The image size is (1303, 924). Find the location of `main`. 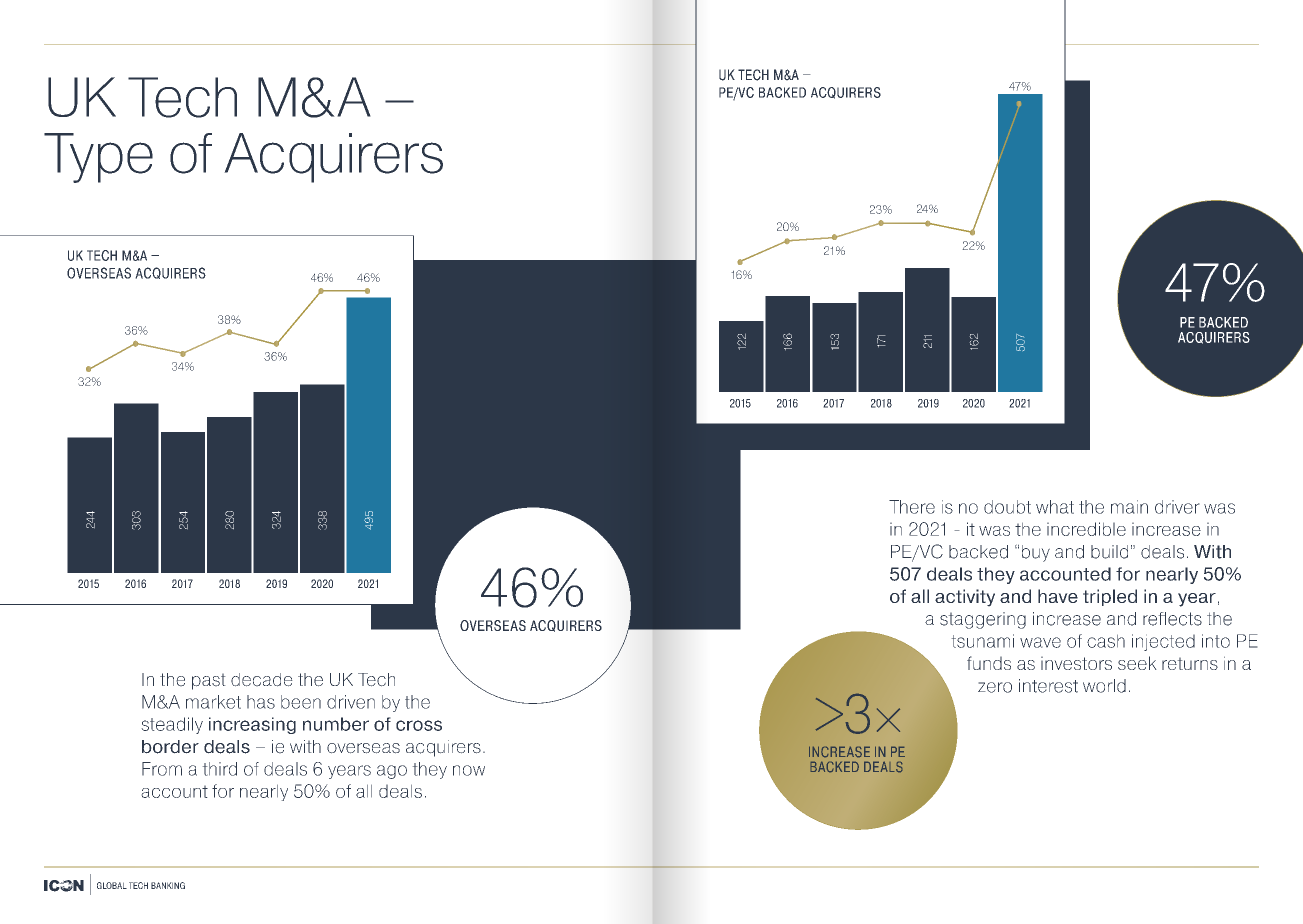

main is located at coordinates (1129, 507).
